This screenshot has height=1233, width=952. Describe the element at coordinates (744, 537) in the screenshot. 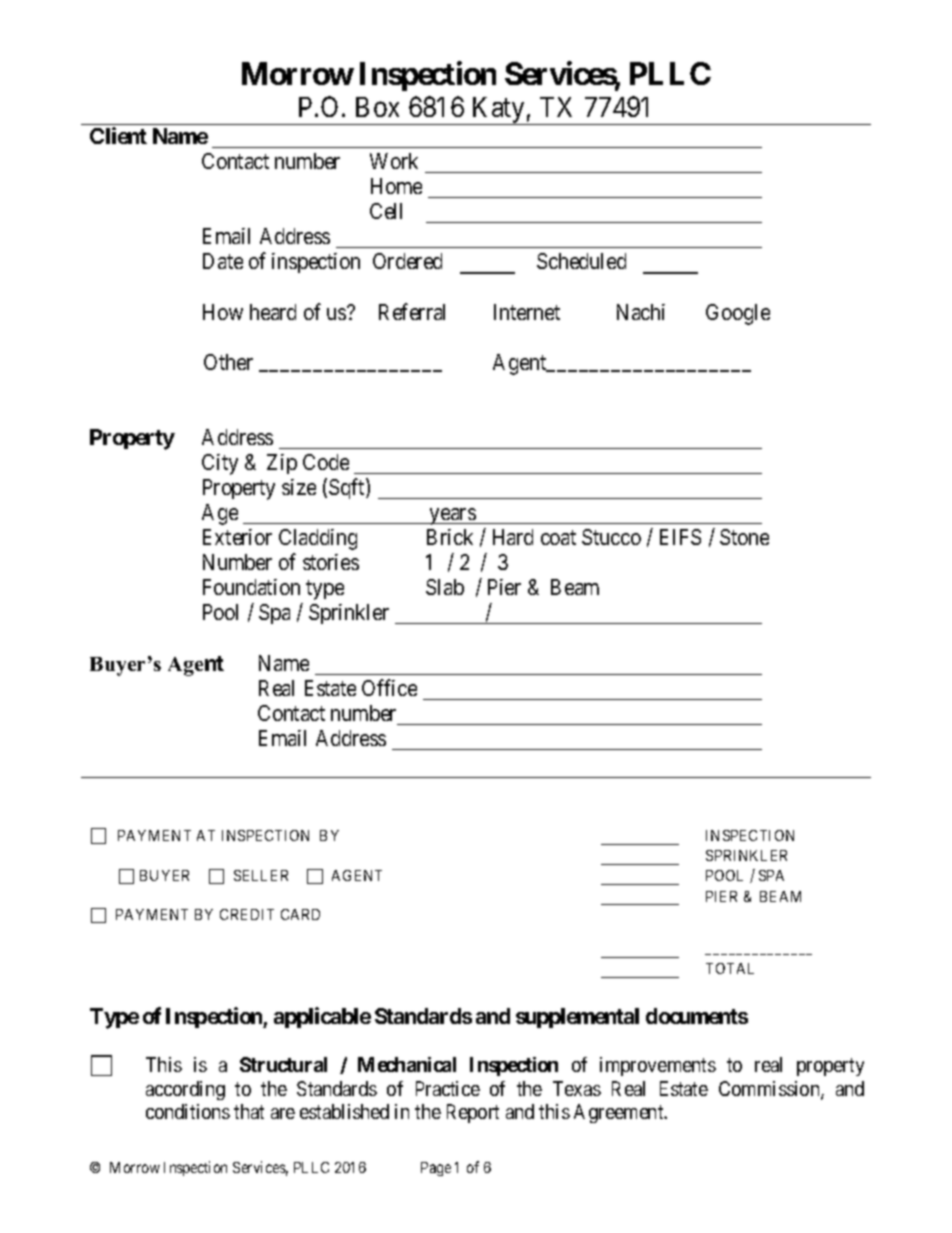

I see `Stone` at that location.
